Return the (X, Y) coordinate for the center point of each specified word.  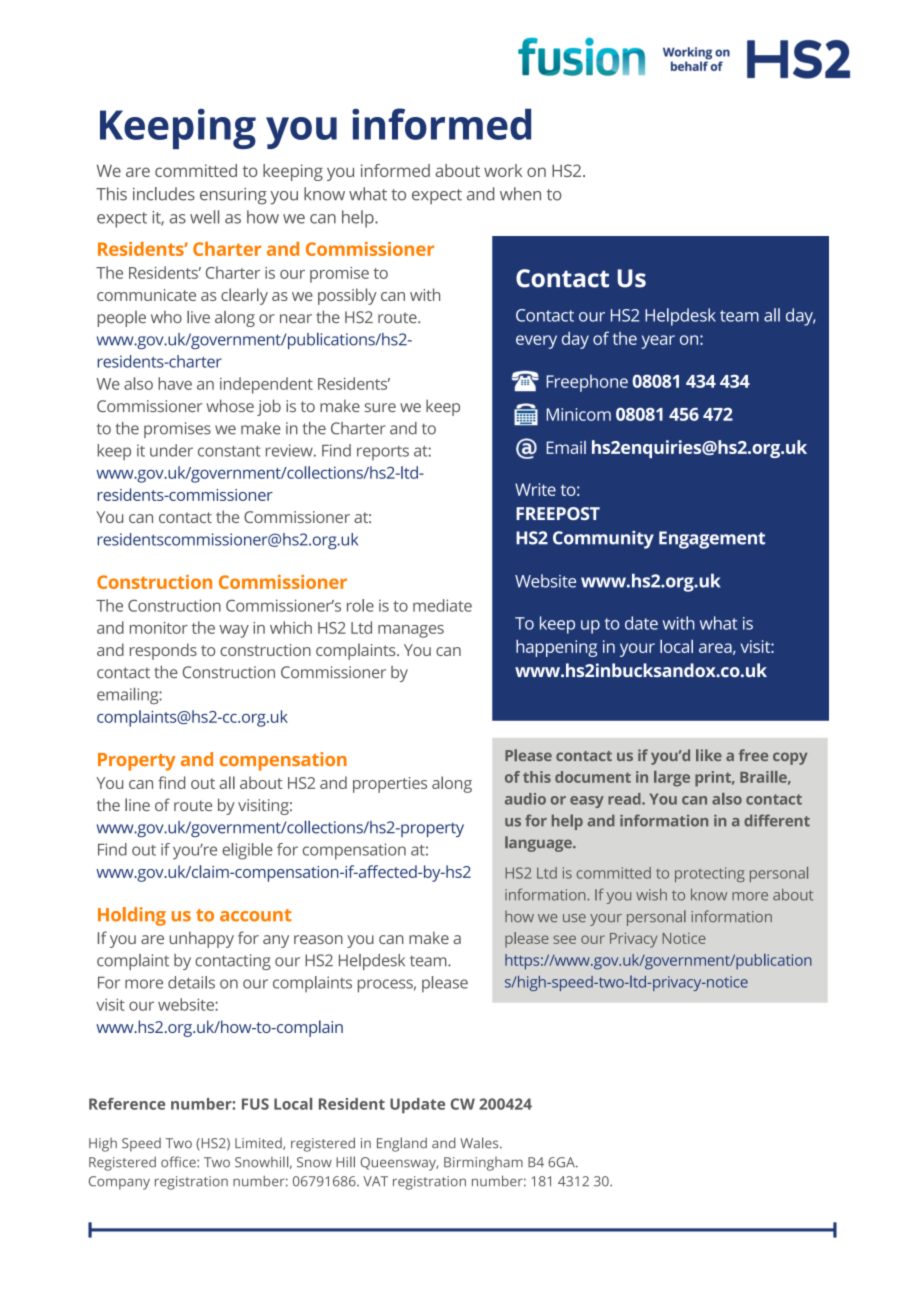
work (503, 170)
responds (163, 651)
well (204, 217)
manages (411, 631)
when (520, 194)
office (179, 1162)
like (709, 755)
